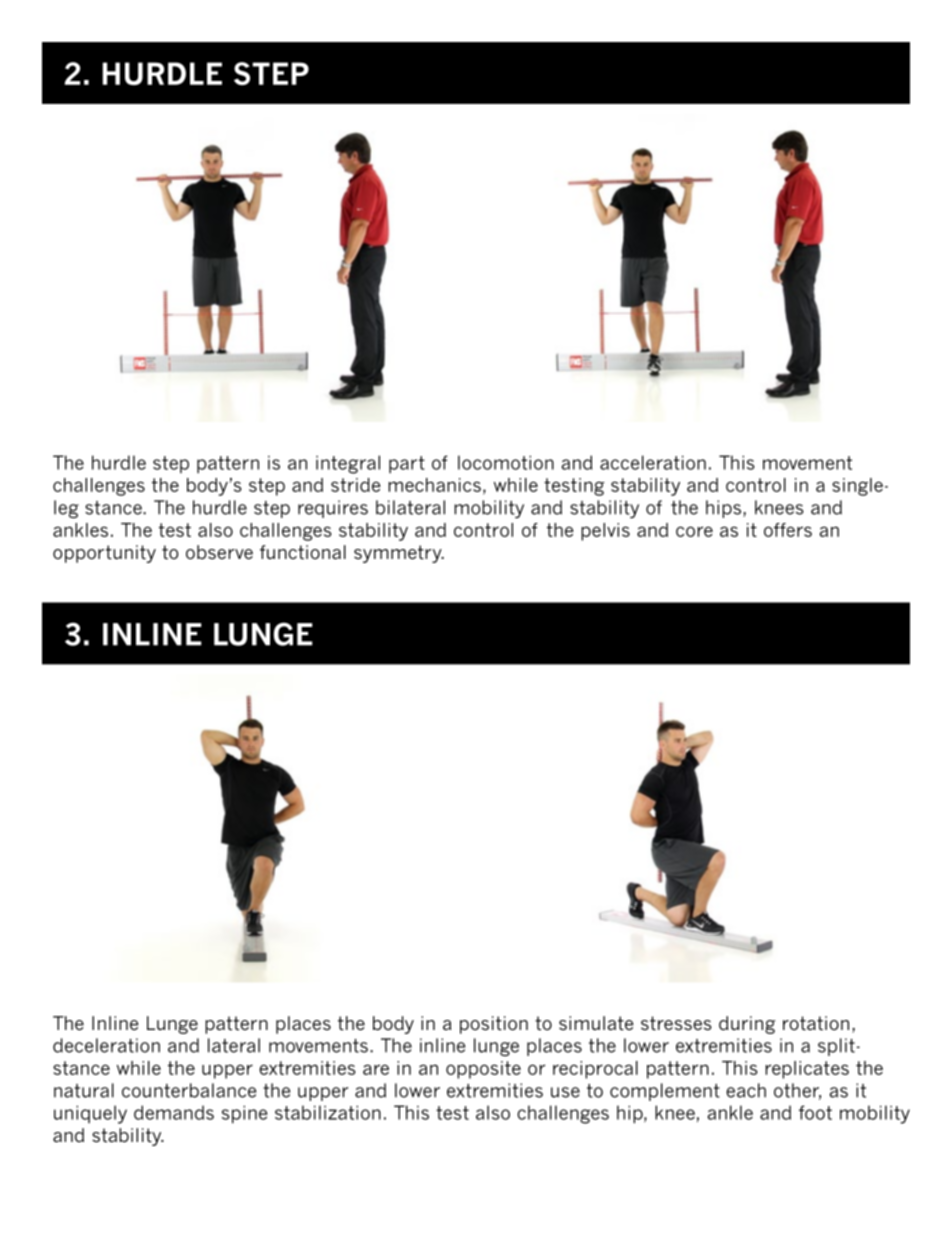 The image size is (952, 1233). I want to click on opportunity, so click(104, 554).
